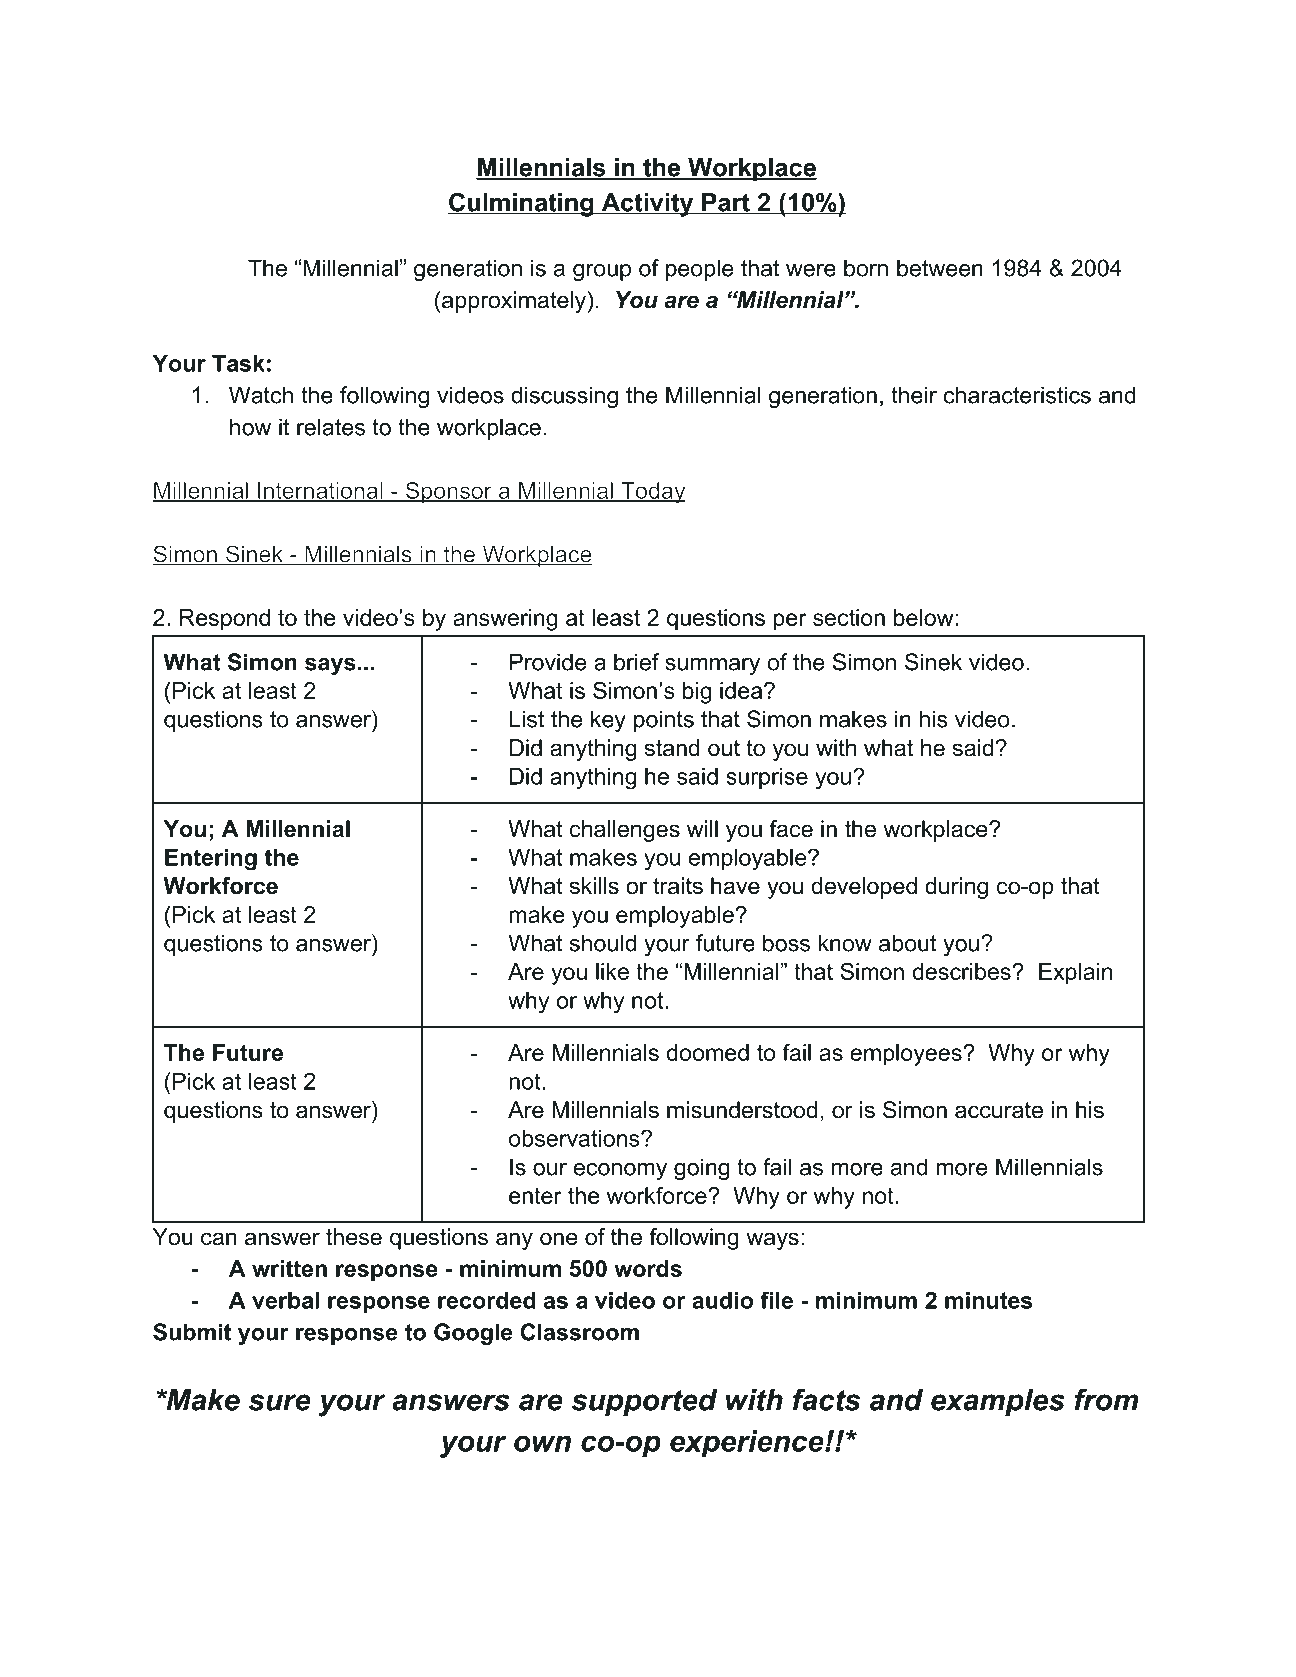  What do you see at coordinates (956, 888) in the image?
I see `during` at bounding box center [956, 888].
